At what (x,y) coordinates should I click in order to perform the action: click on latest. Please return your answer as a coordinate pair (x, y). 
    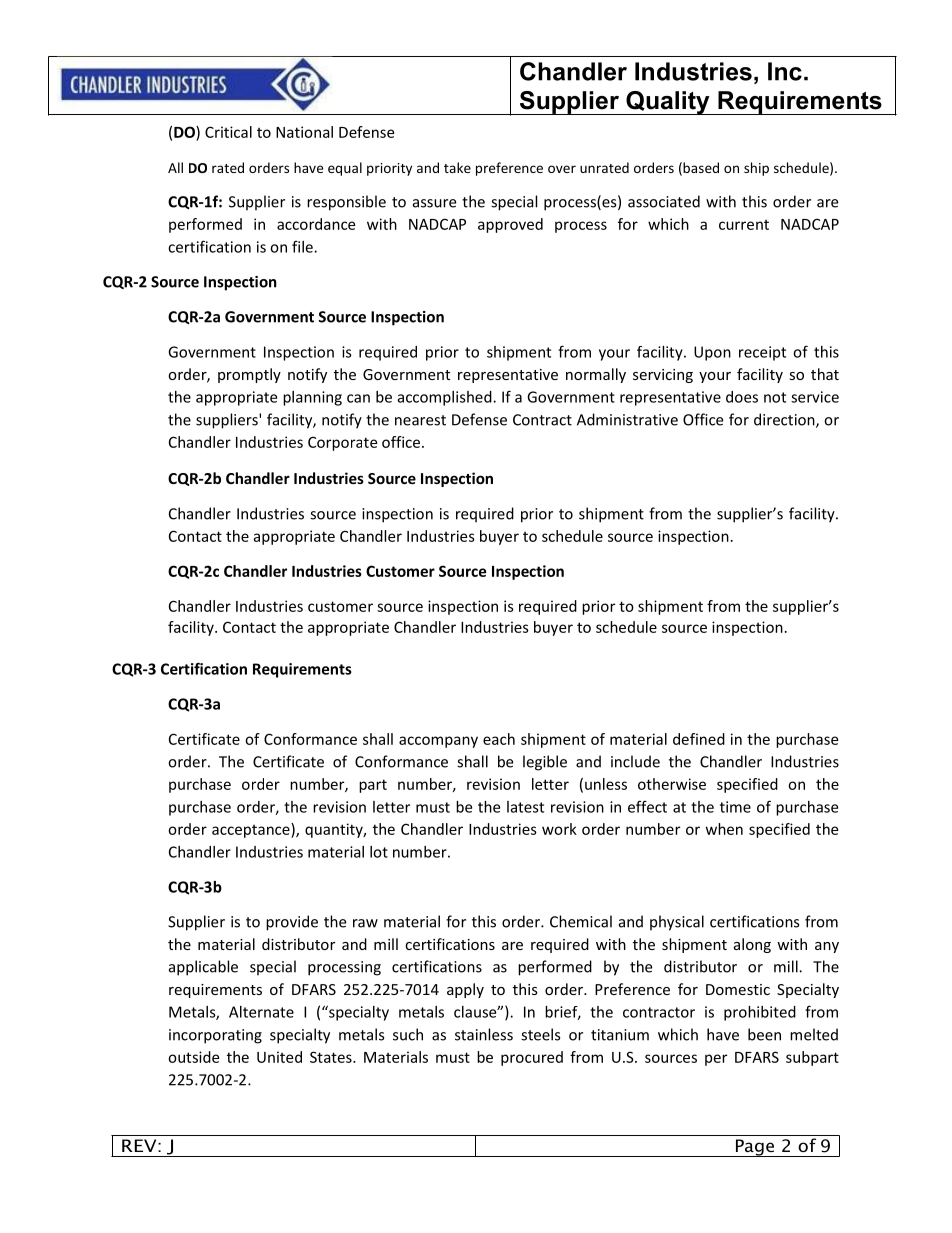
    Looking at the image, I should click on (525, 807).
